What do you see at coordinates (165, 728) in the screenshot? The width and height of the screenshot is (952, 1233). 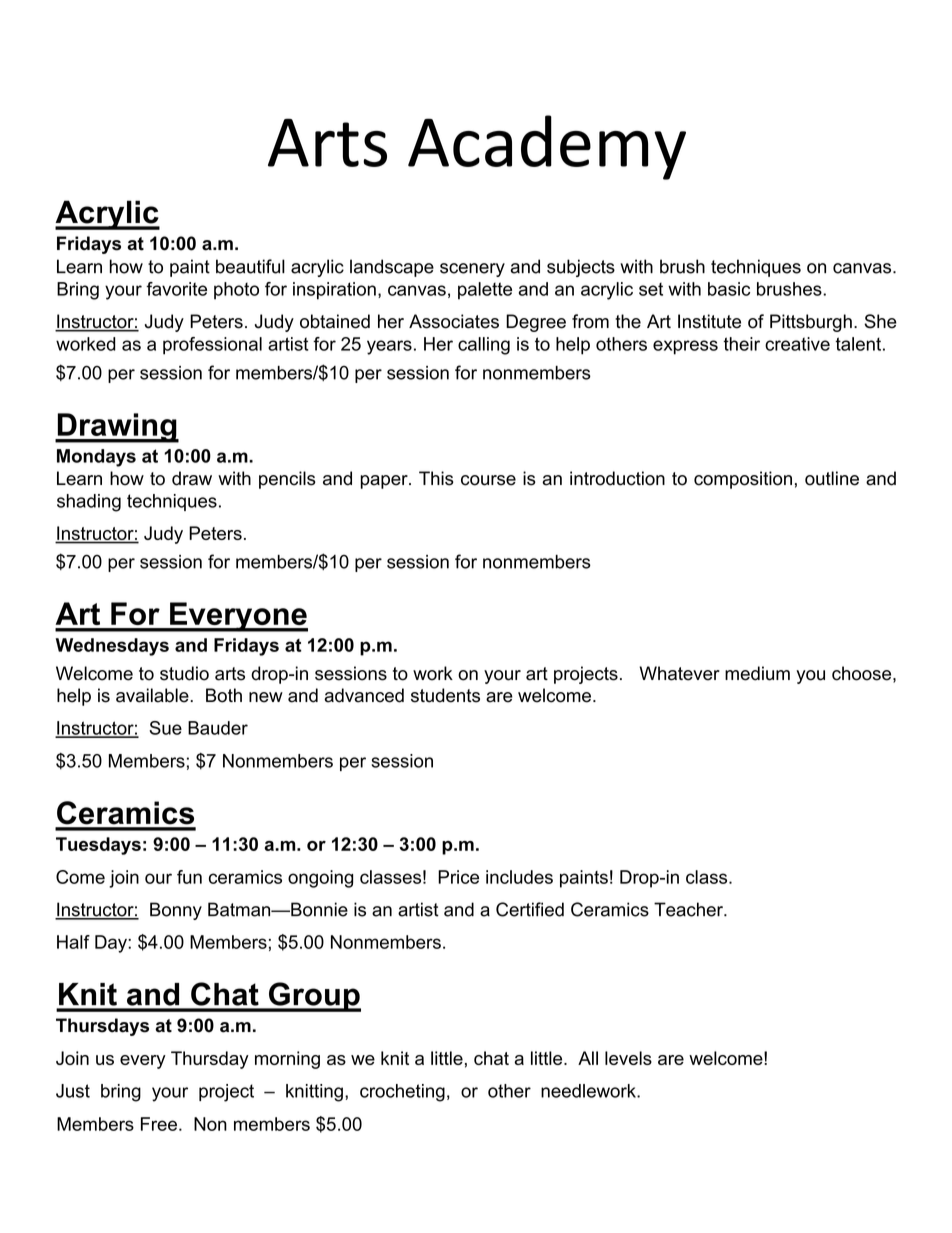 I see `Sue` at bounding box center [165, 728].
